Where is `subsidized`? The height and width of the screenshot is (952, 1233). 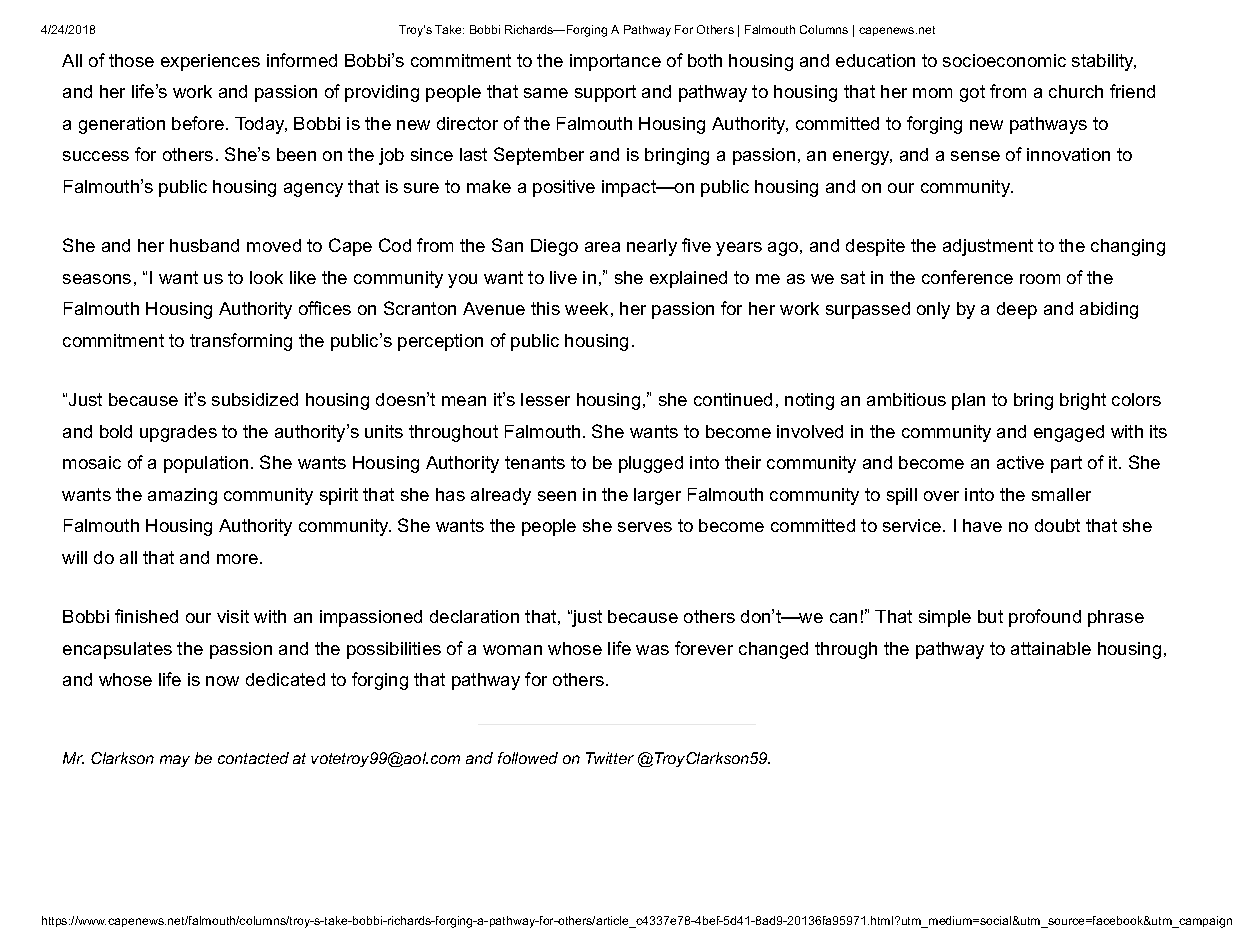
subsidized is located at coordinates (255, 399).
